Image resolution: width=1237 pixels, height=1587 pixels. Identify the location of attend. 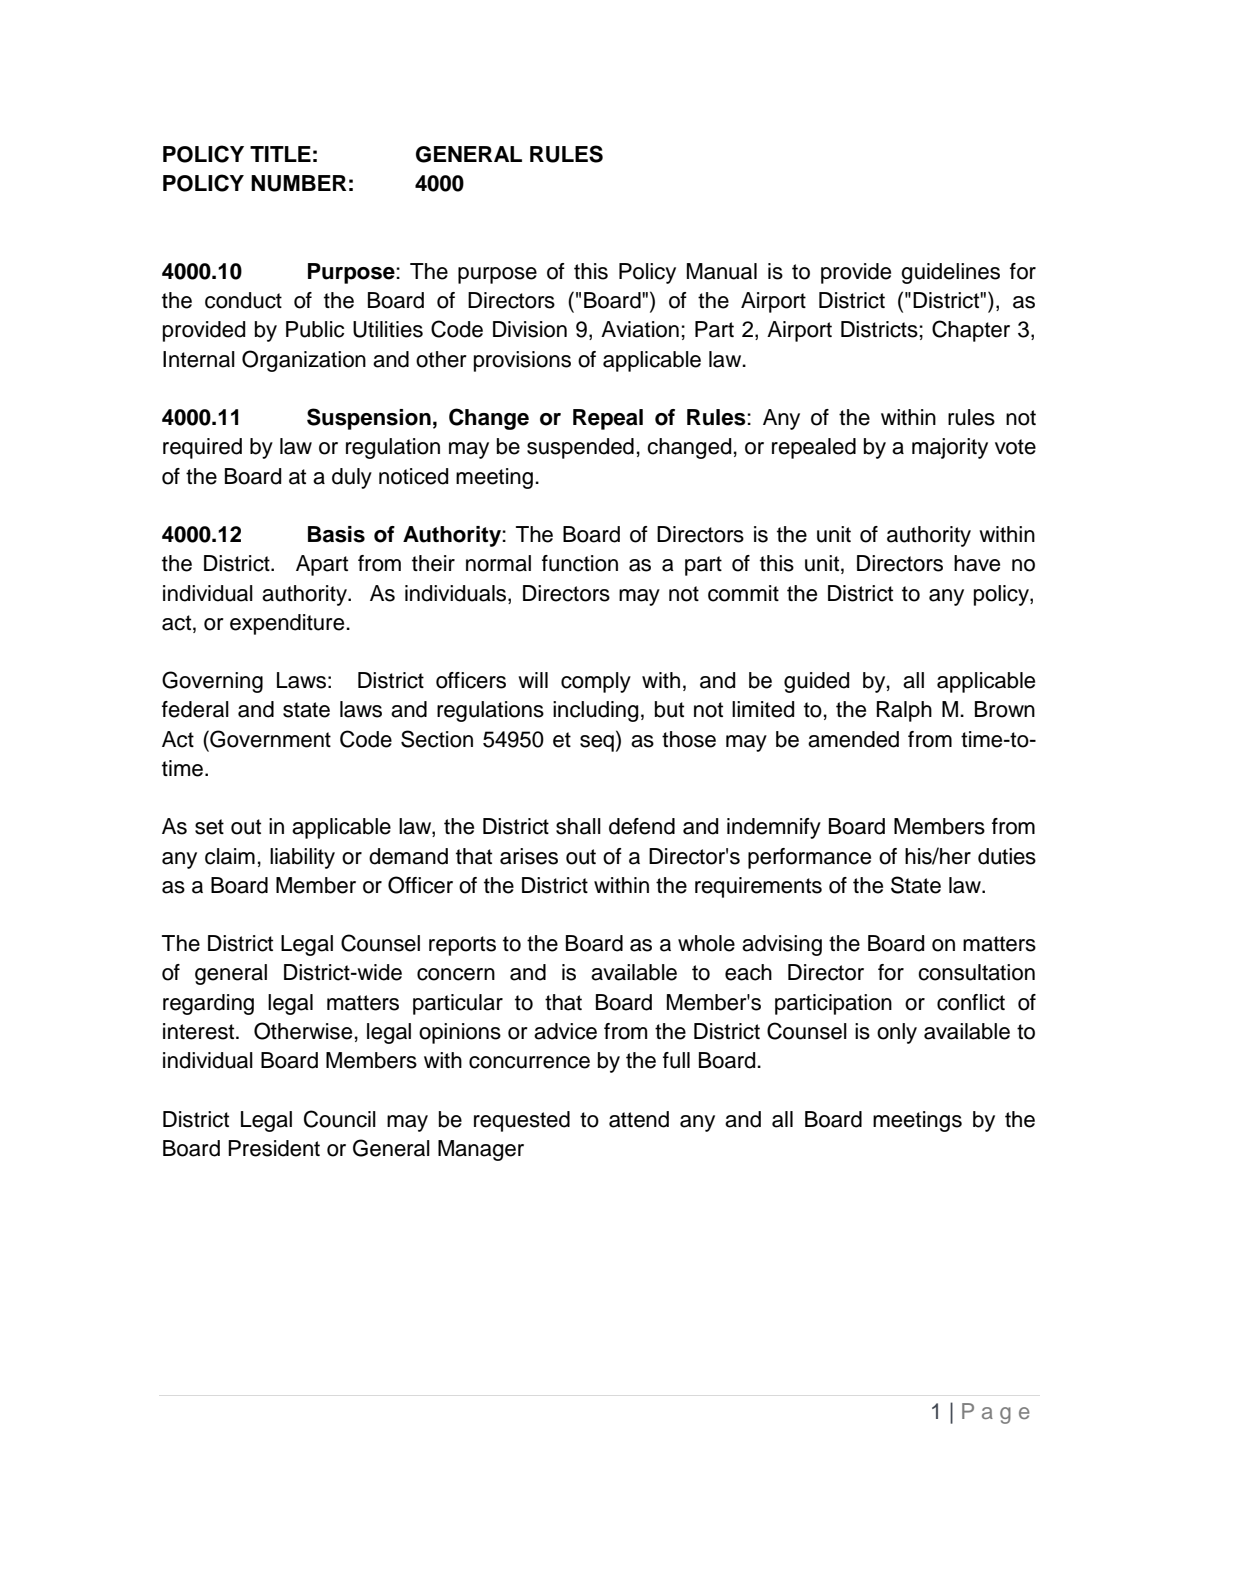
(639, 1119).
